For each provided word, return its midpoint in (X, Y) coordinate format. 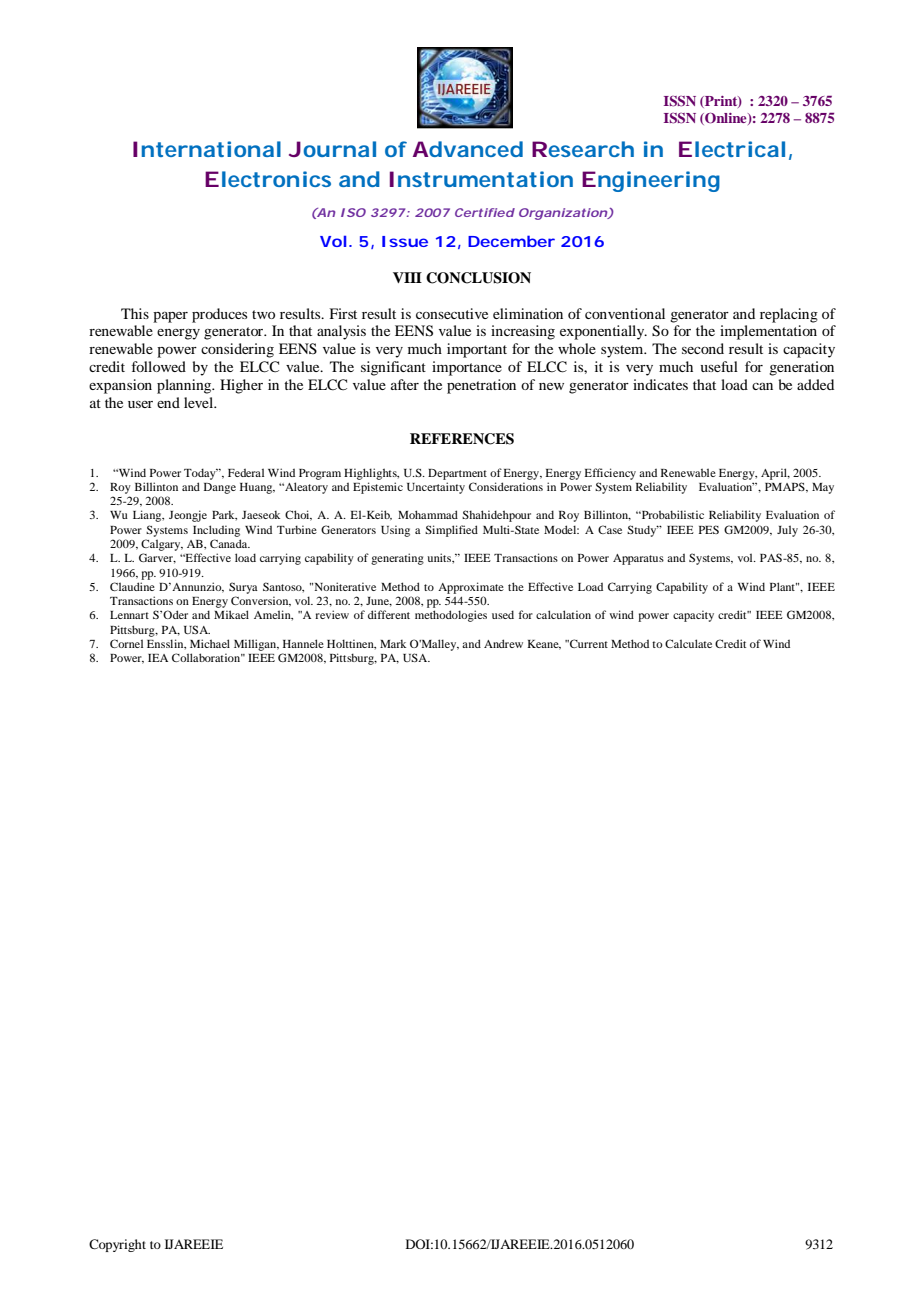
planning (185, 386)
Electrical (732, 149)
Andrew (503, 643)
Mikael (231, 614)
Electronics (268, 179)
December (511, 241)
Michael (210, 643)
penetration (481, 386)
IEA (158, 658)
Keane (544, 645)
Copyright (117, 1245)
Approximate (471, 588)
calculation (563, 614)
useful (719, 366)
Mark (393, 644)
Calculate (688, 643)
